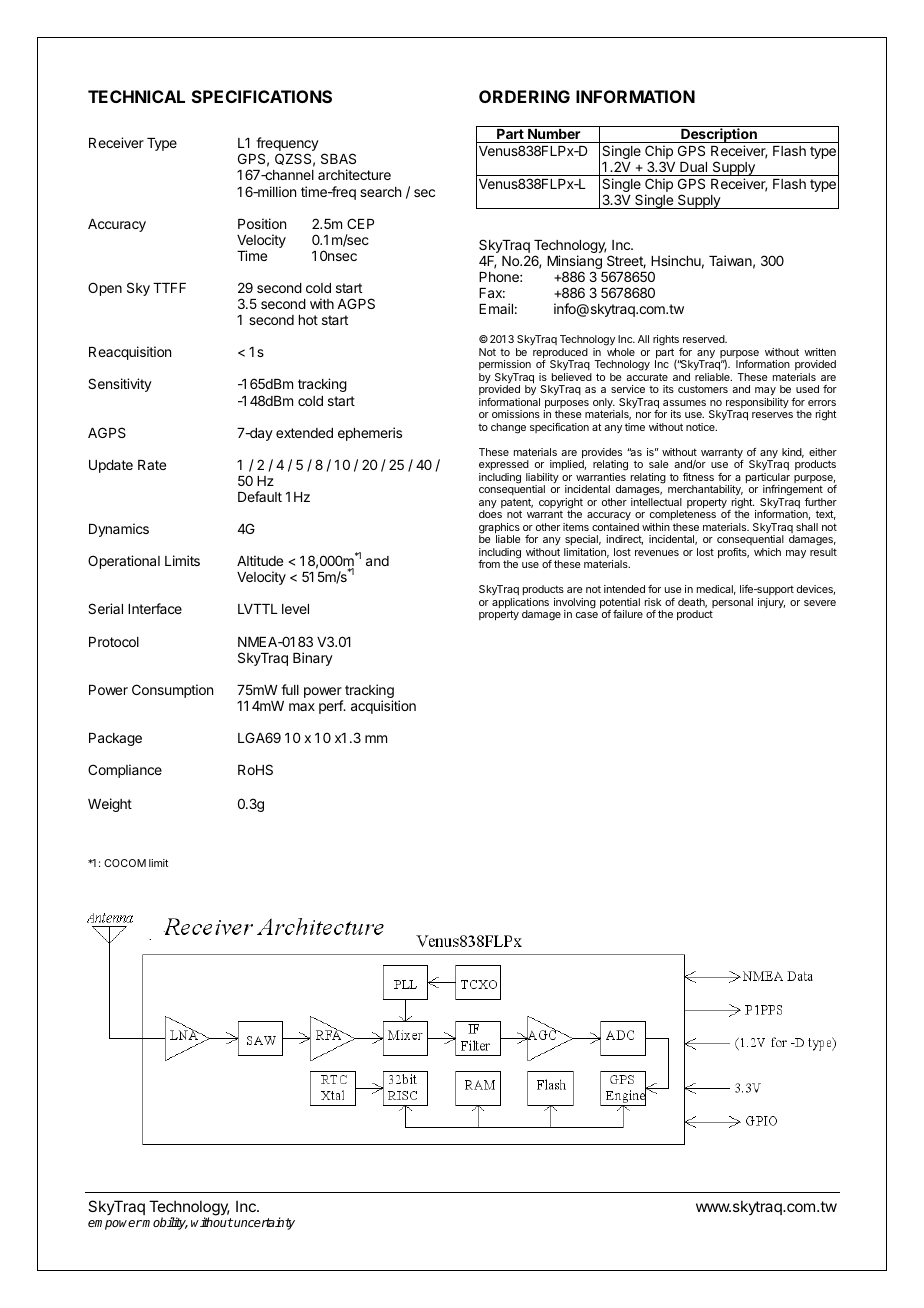  I want to click on applications, so click(520, 604).
